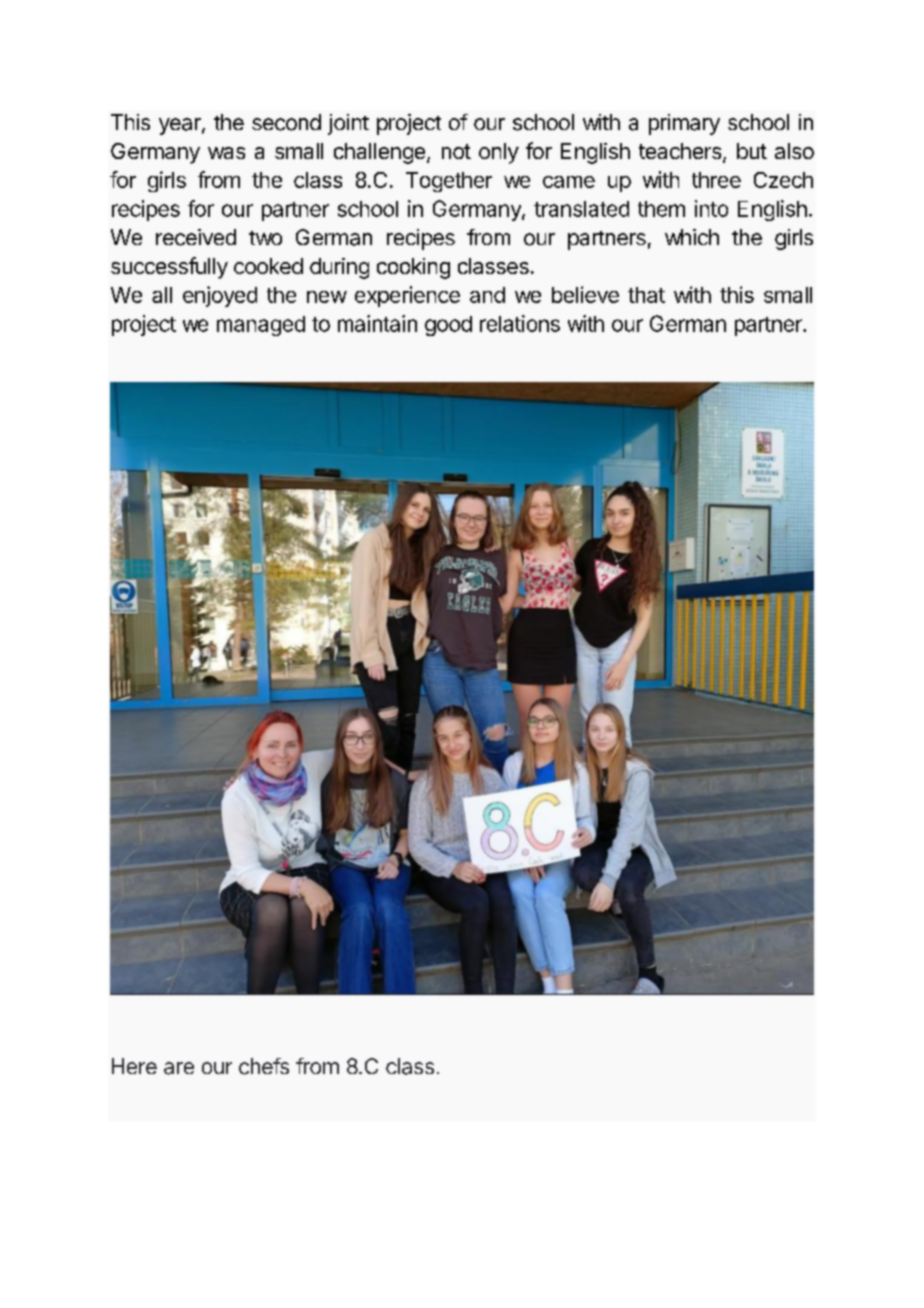  Describe the element at coordinates (377, 323) in the screenshot. I see `maintain` at that location.
